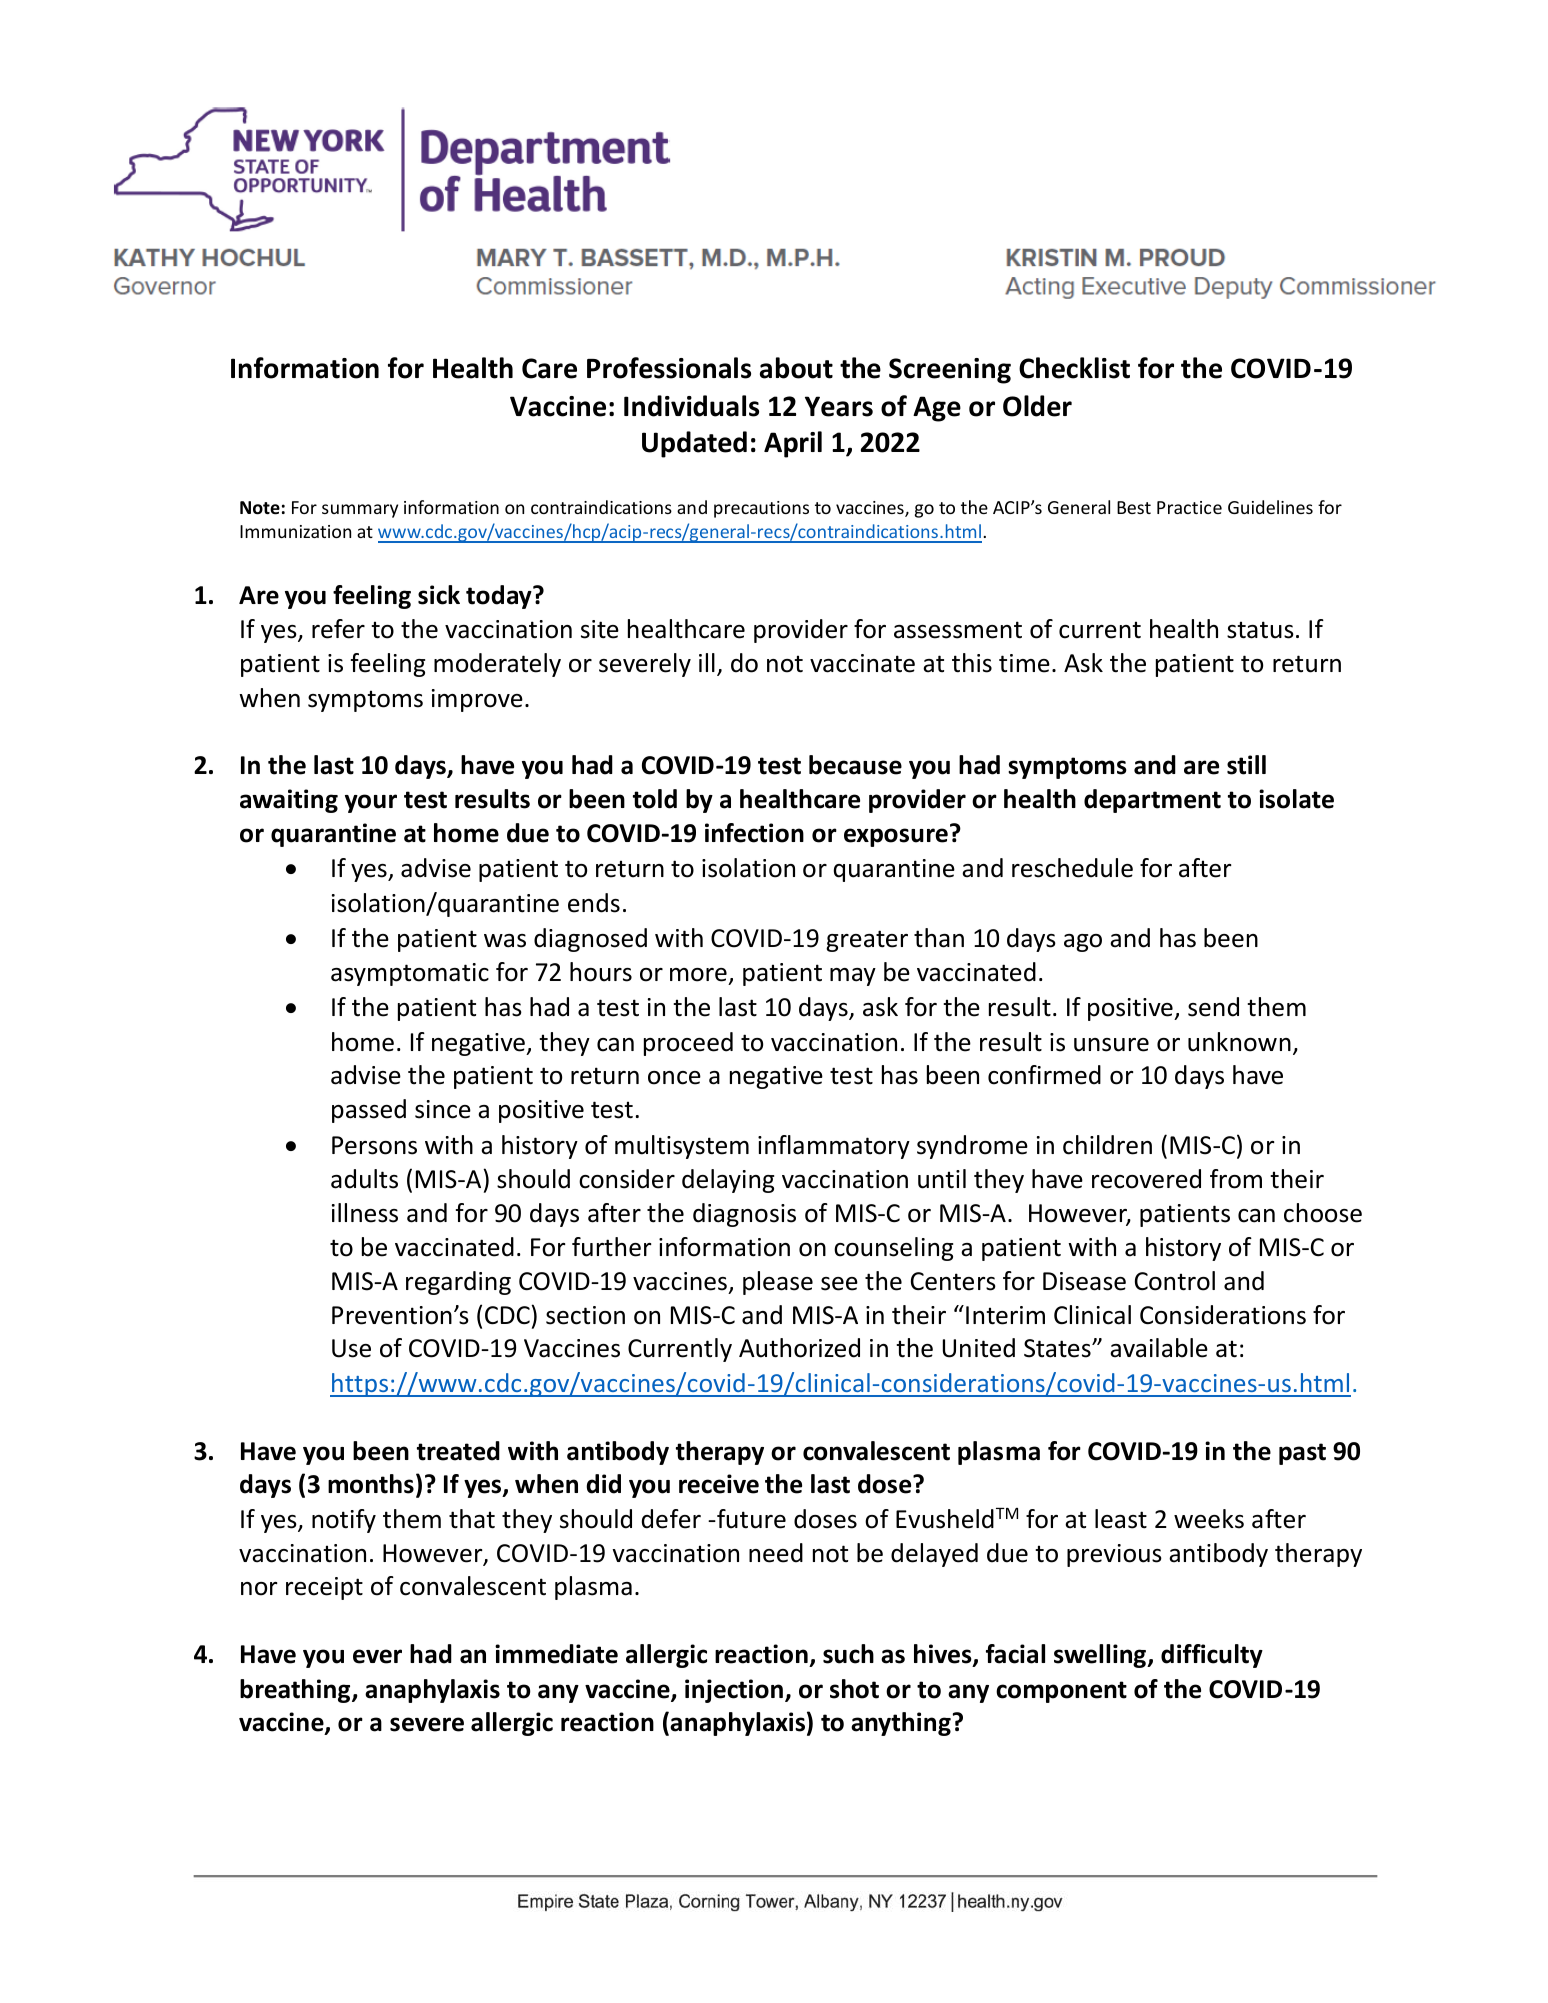 Image resolution: width=1548 pixels, height=2003 pixels. What do you see at coordinates (360, 511) in the image?
I see `summary` at bounding box center [360, 511].
